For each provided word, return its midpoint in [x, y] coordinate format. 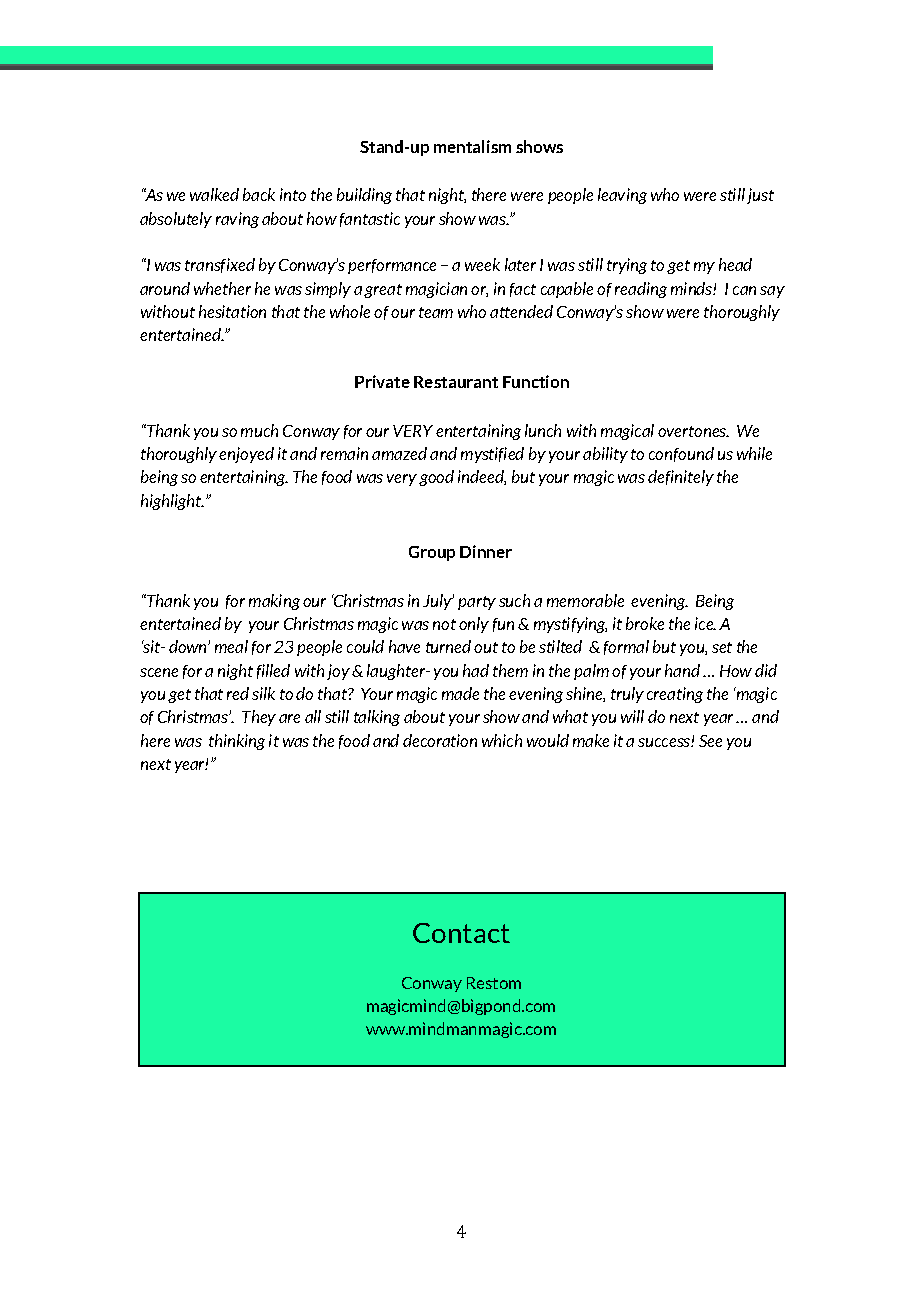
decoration [440, 740]
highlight [172, 502]
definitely [681, 478]
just [760, 196]
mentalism [472, 146]
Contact [461, 933]
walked [214, 194]
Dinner [486, 551]
